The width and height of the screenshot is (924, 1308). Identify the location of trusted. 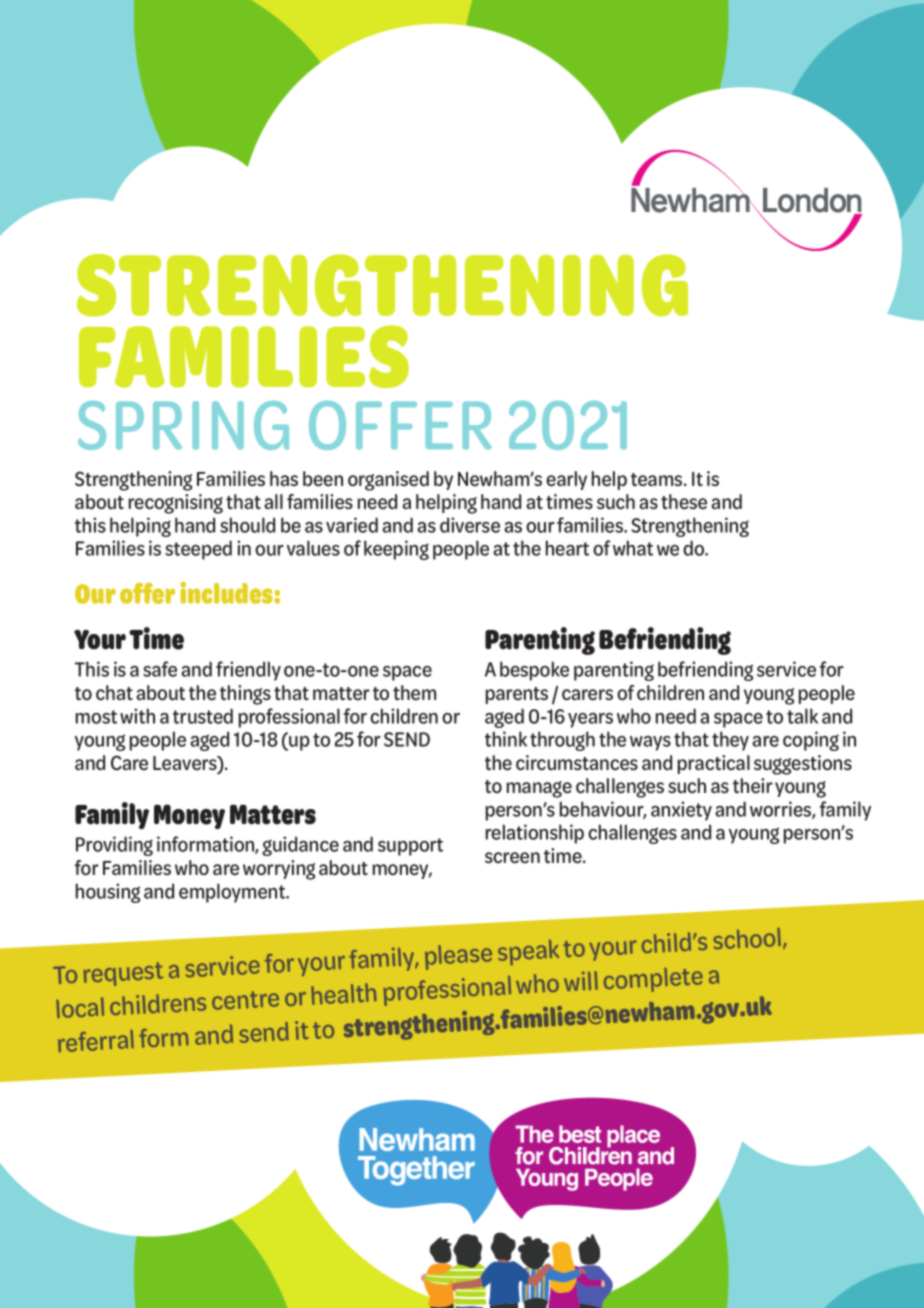
(203, 716).
